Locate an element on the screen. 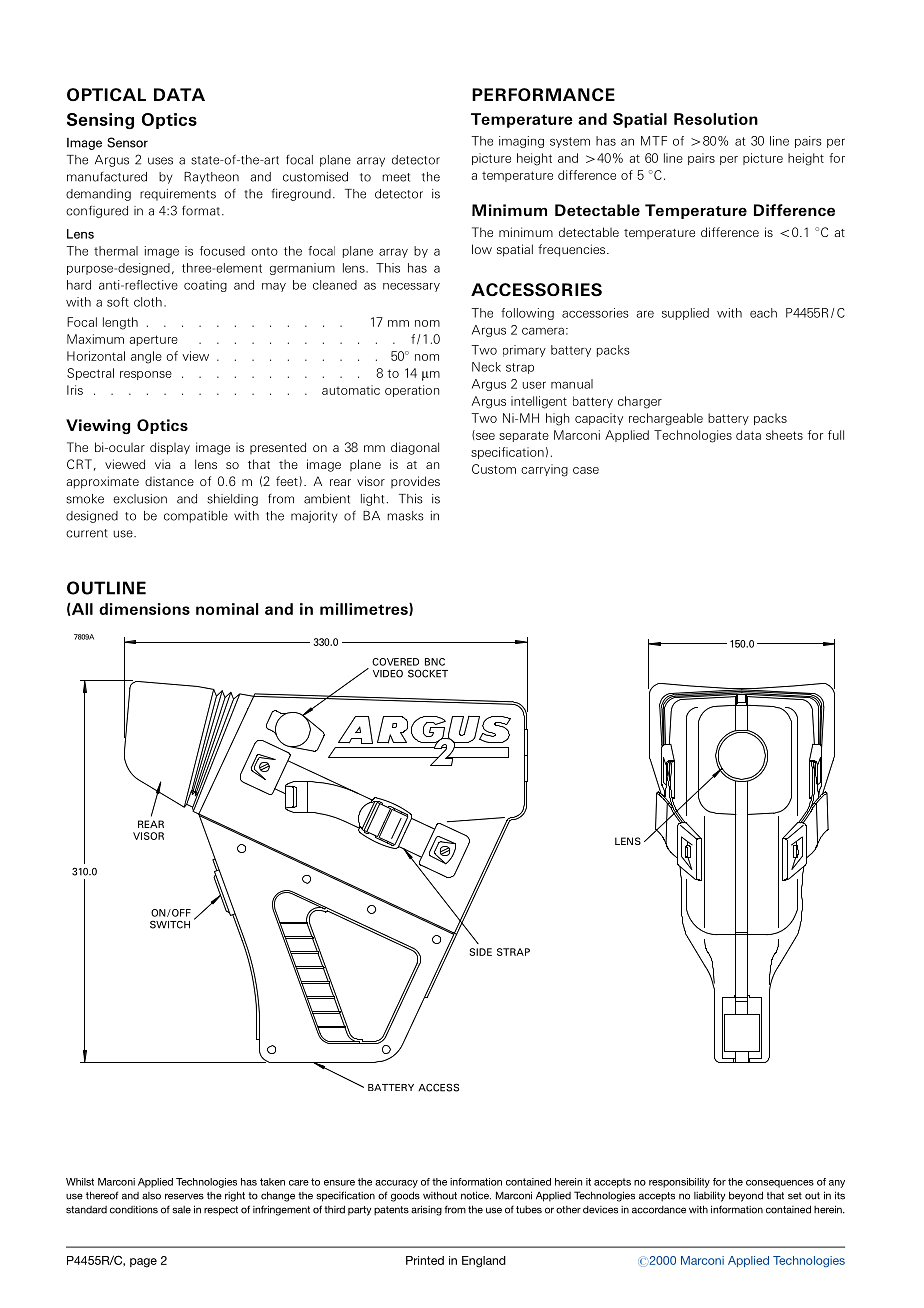 This screenshot has height=1308, width=924. arising is located at coordinates (426, 1210).
